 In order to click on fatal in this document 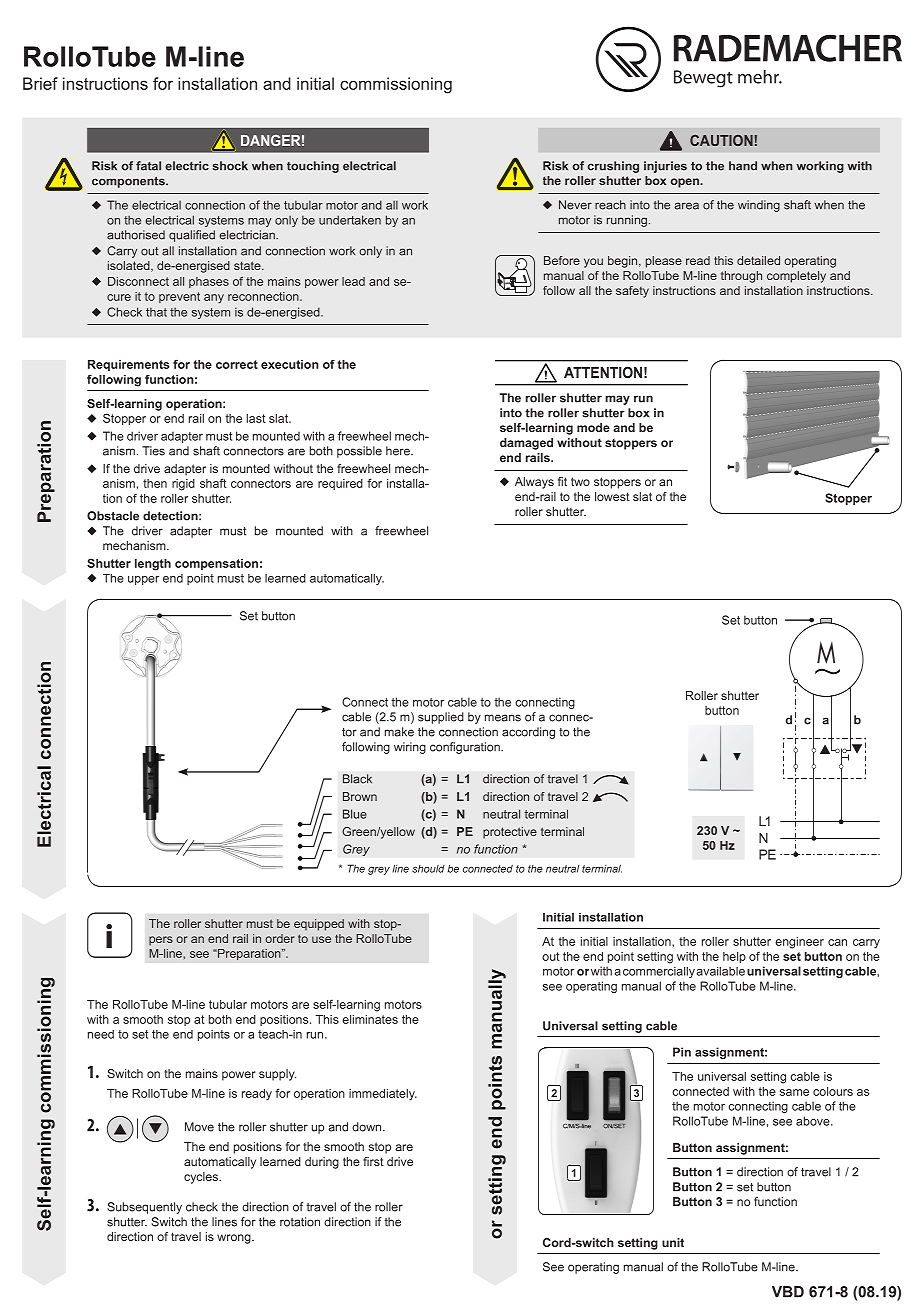, I will do `click(148, 166)`.
